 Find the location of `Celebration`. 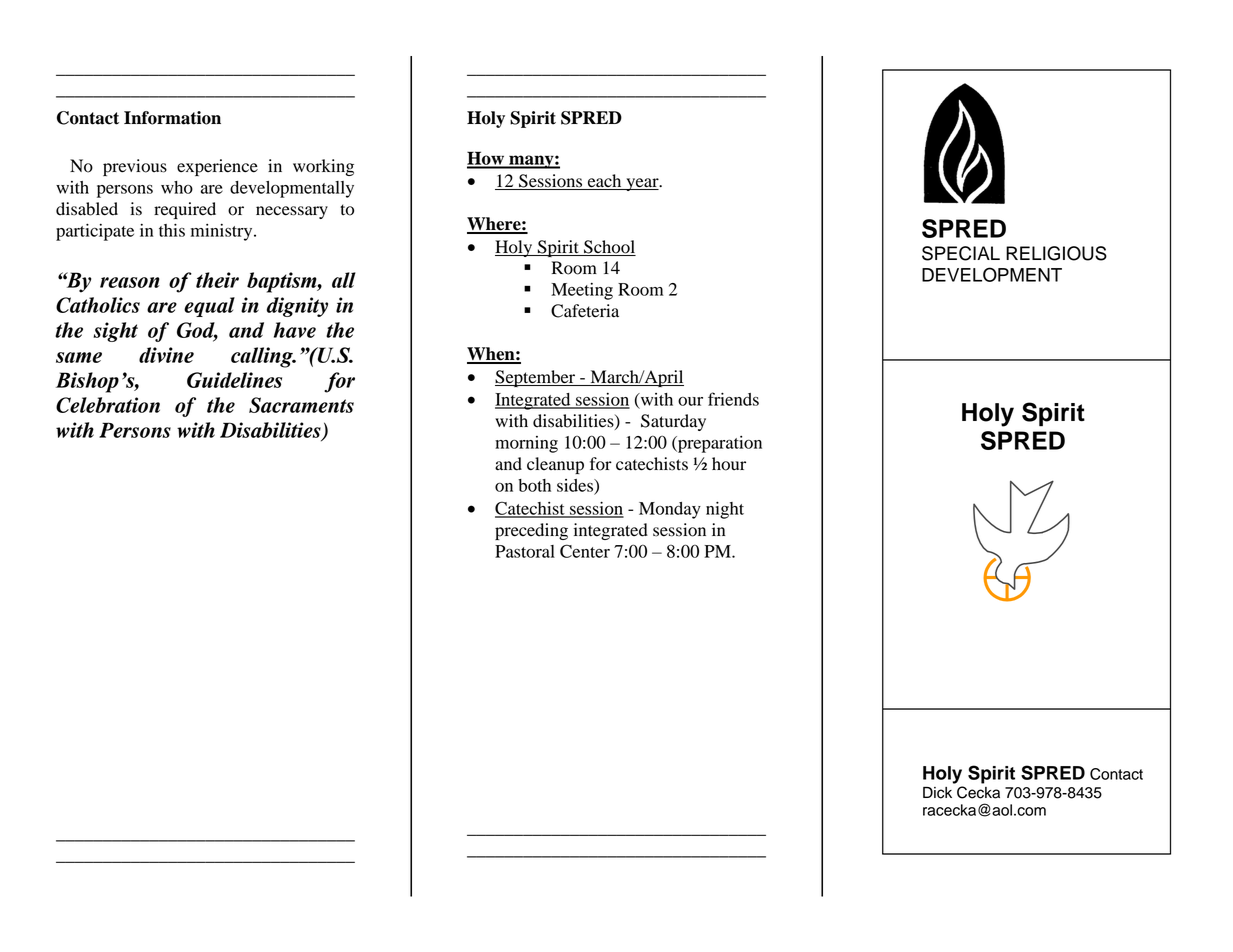

Celebration is located at coordinates (108, 405).
